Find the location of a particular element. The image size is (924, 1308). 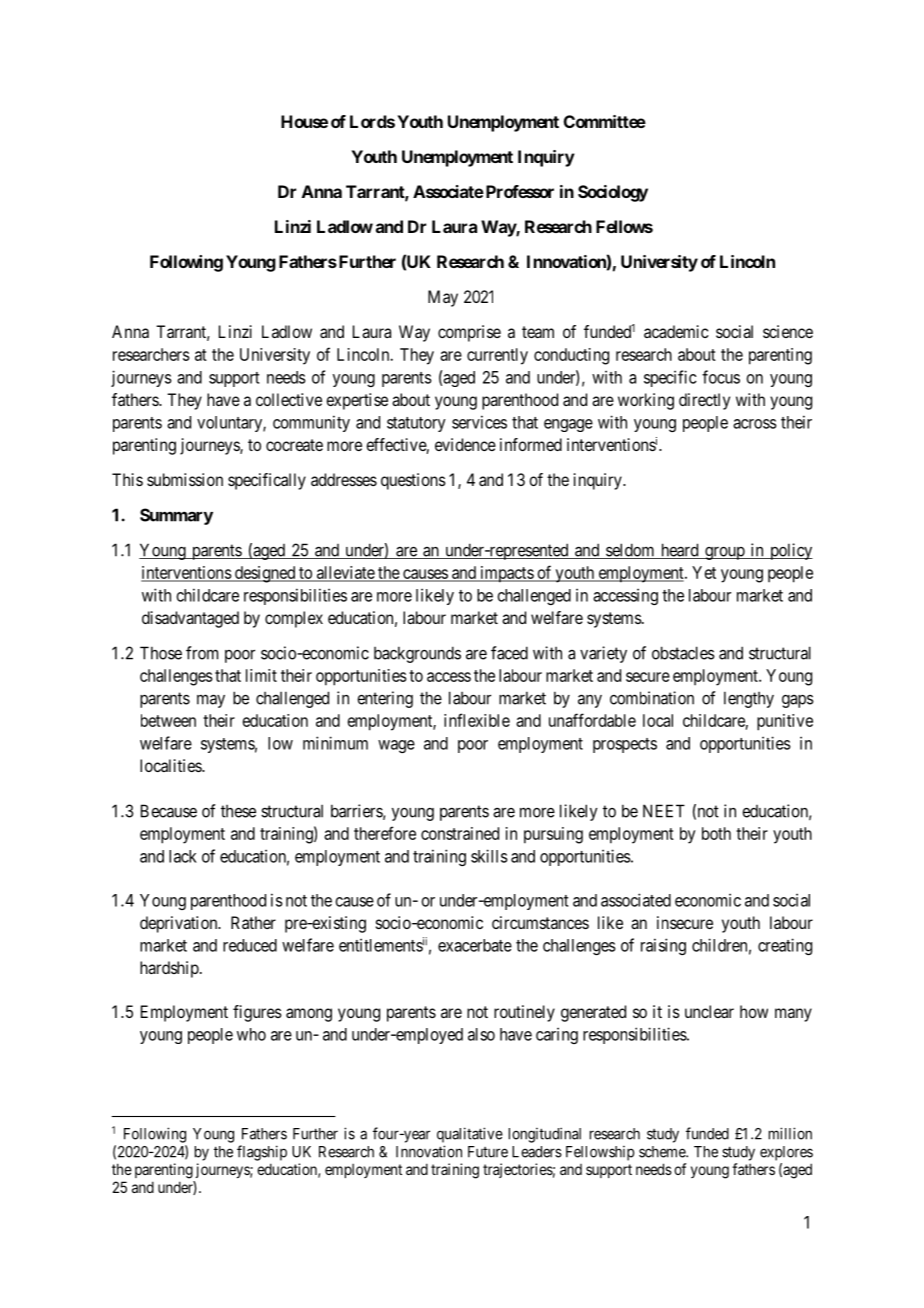

services is located at coordinates (479, 422).
